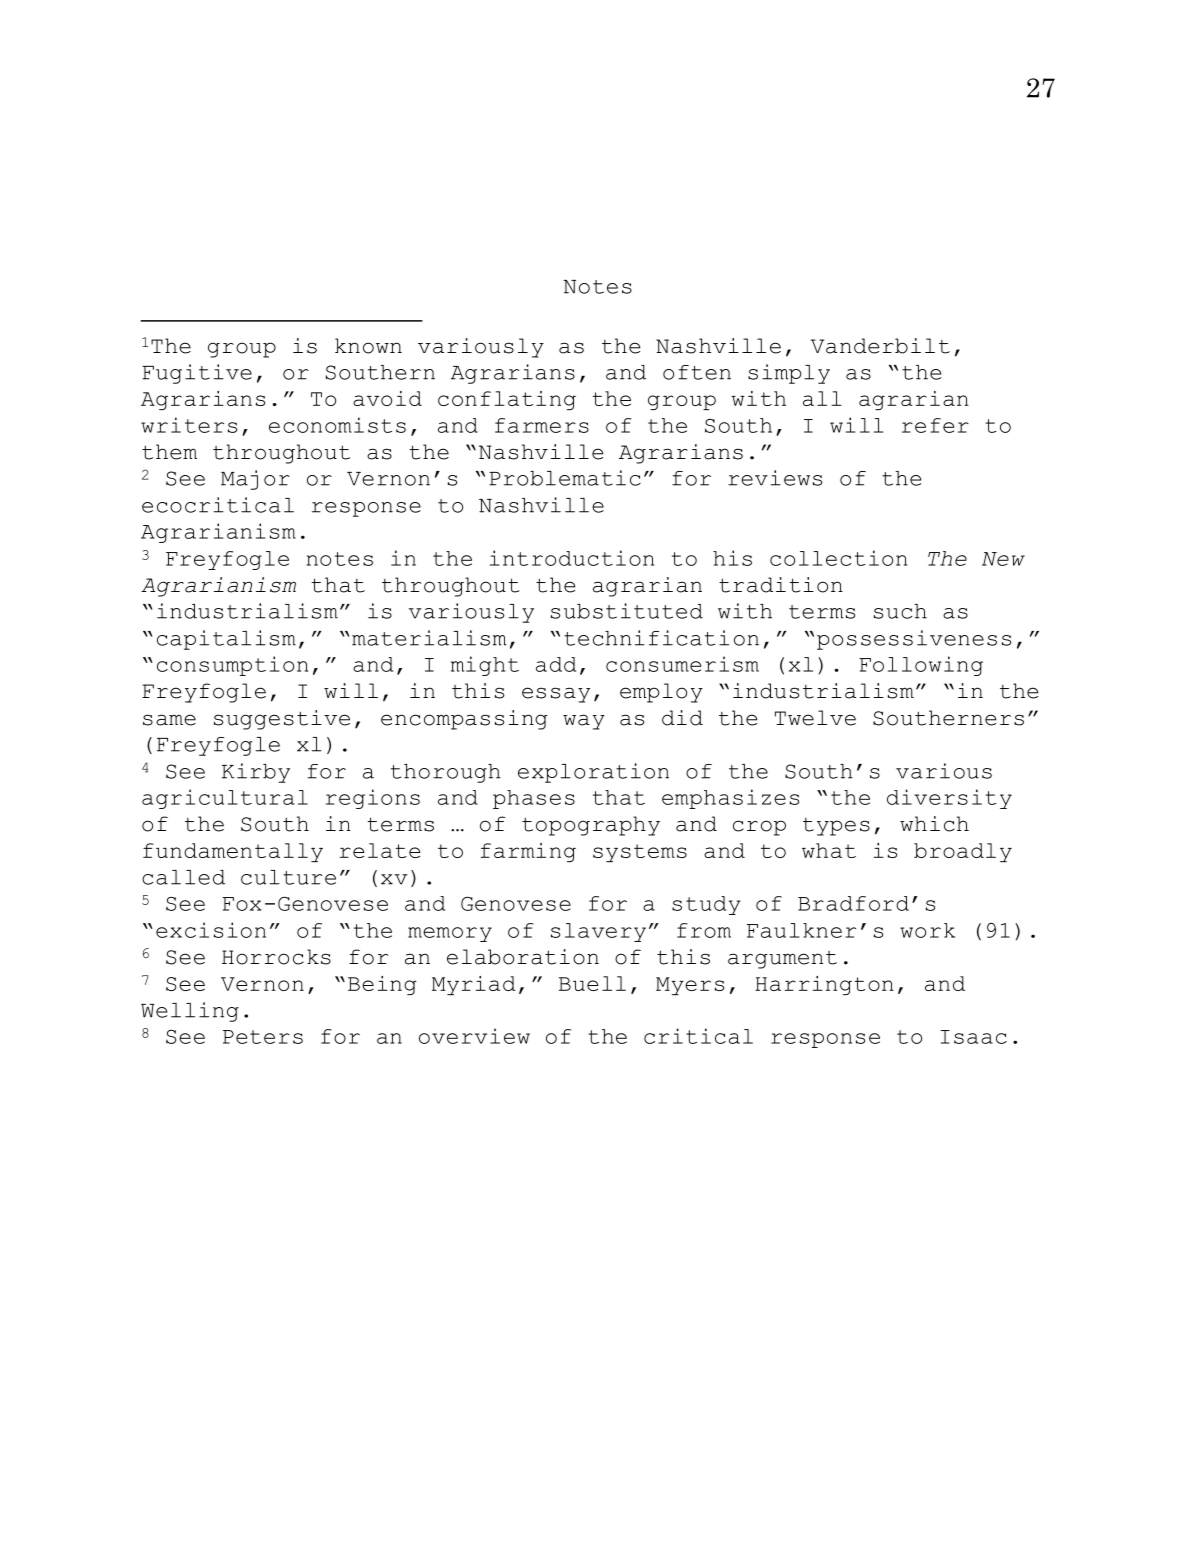  I want to click on agricultural, so click(225, 799).
